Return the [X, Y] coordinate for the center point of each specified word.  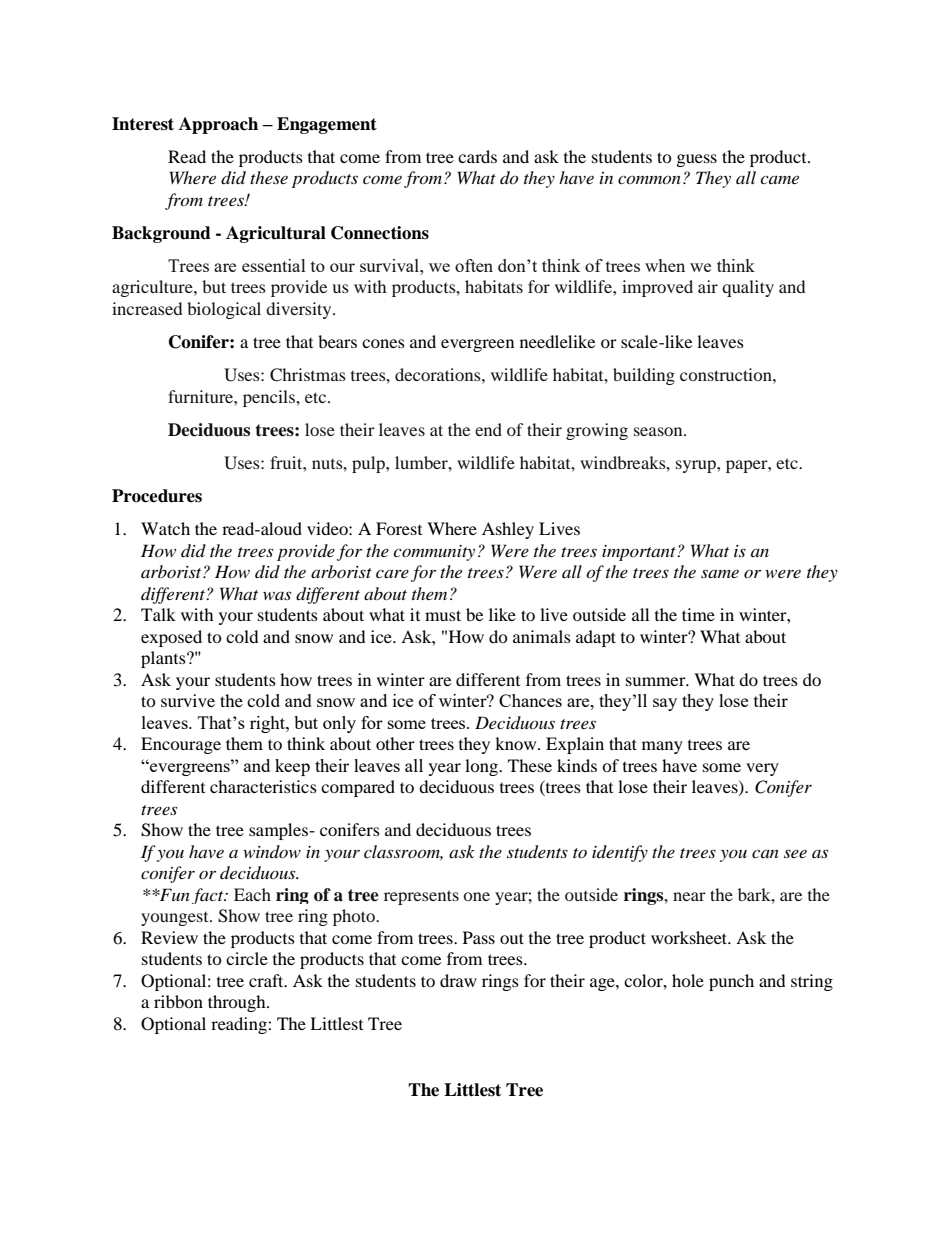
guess [697, 160]
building [644, 376]
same [720, 573]
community [434, 553]
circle [247, 958]
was [277, 595]
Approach [218, 125]
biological [224, 310]
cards [477, 156]
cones [383, 343]
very [762, 769]
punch [731, 982]
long [482, 767]
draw [458, 980]
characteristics [263, 786]
